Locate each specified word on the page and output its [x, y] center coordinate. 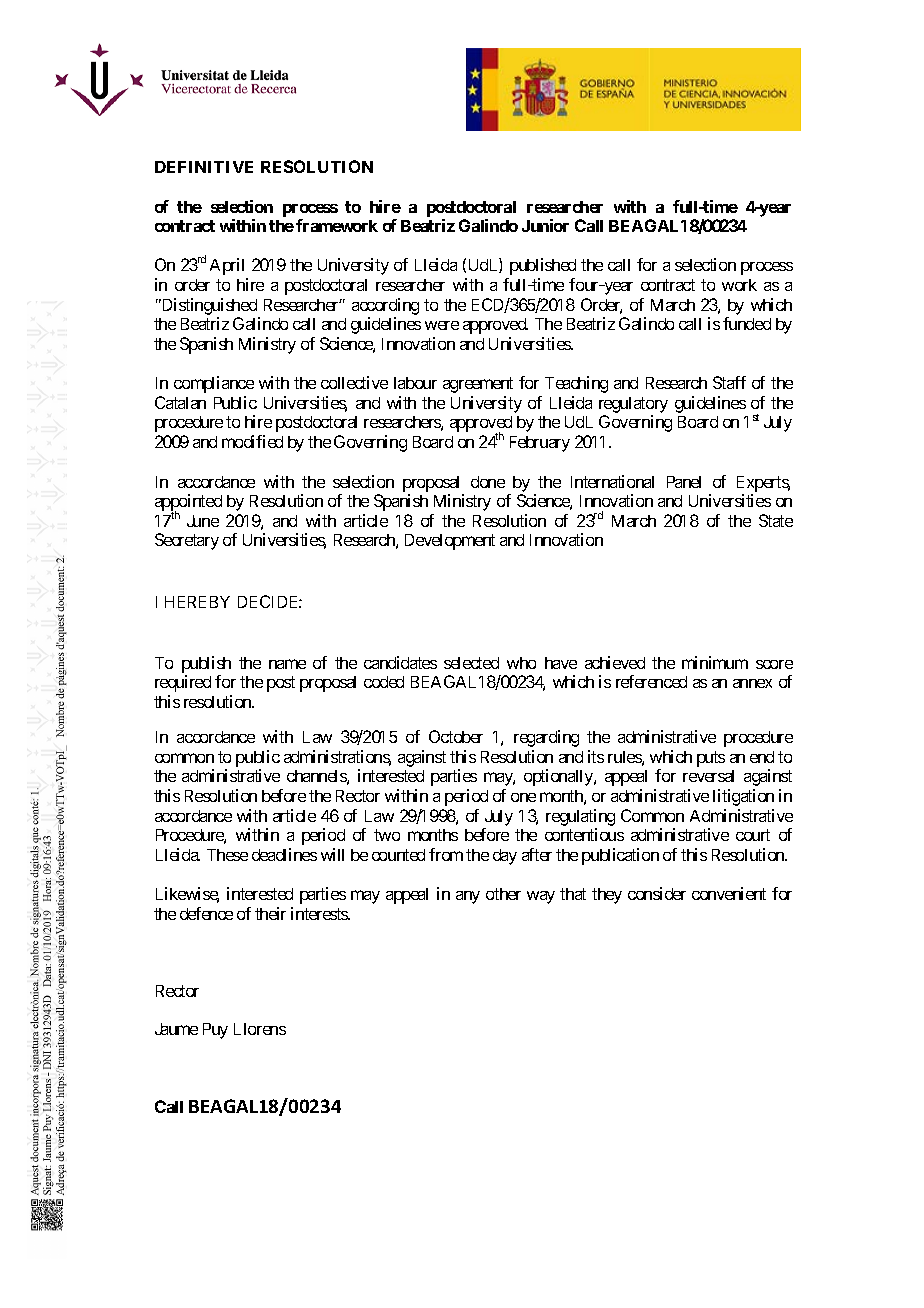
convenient [729, 893]
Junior [545, 225]
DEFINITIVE [204, 167]
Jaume [176, 1029]
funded [747, 323]
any [468, 897]
